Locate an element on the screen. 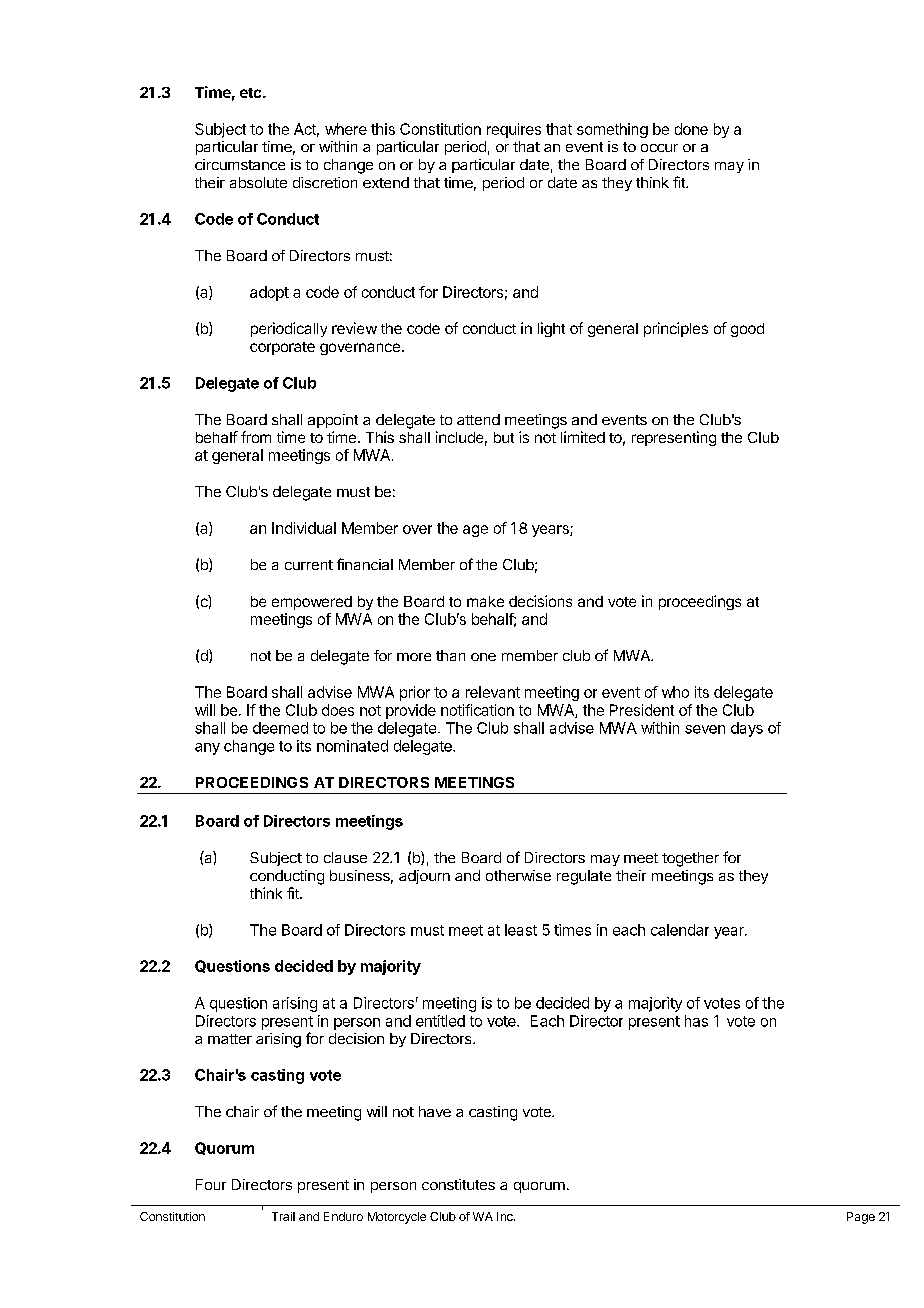 The height and width of the screenshot is (1308, 924). together is located at coordinates (690, 859).
